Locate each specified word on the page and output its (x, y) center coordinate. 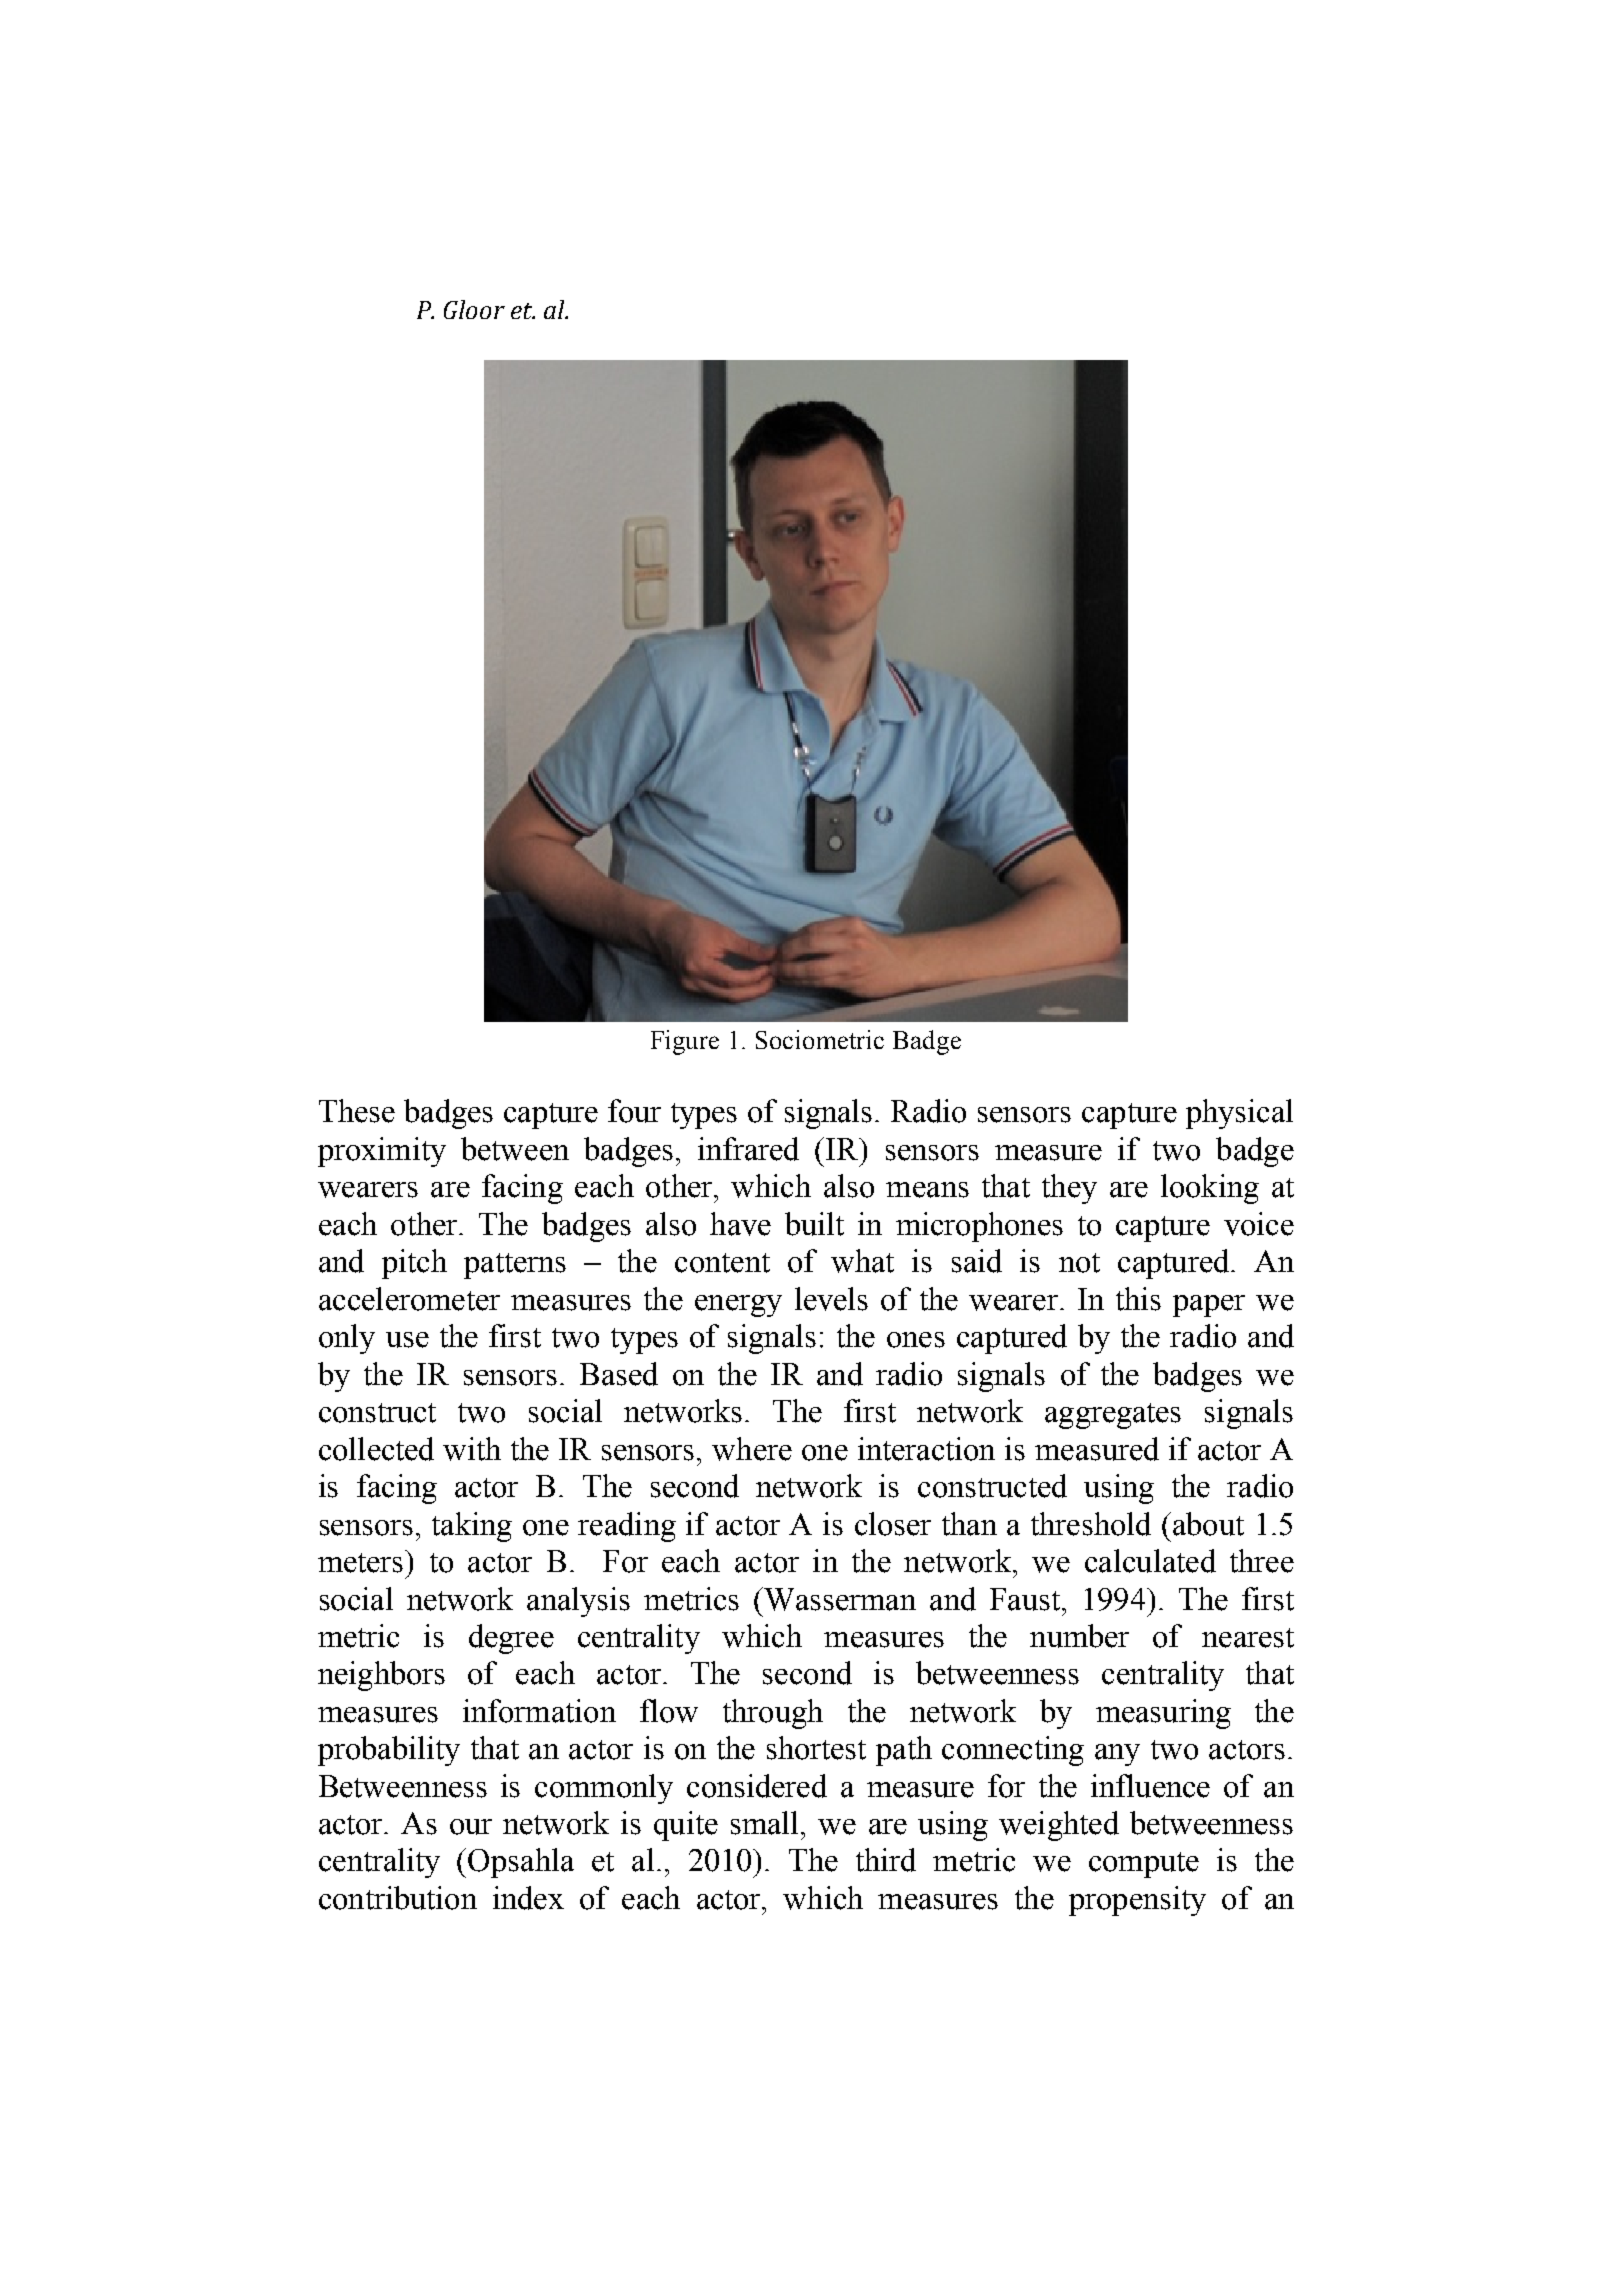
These (357, 1111)
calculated (1150, 1561)
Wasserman (839, 1599)
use (407, 1340)
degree (511, 1639)
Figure (685, 1042)
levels (831, 1299)
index (528, 1898)
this (1138, 1299)
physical (1239, 1114)
